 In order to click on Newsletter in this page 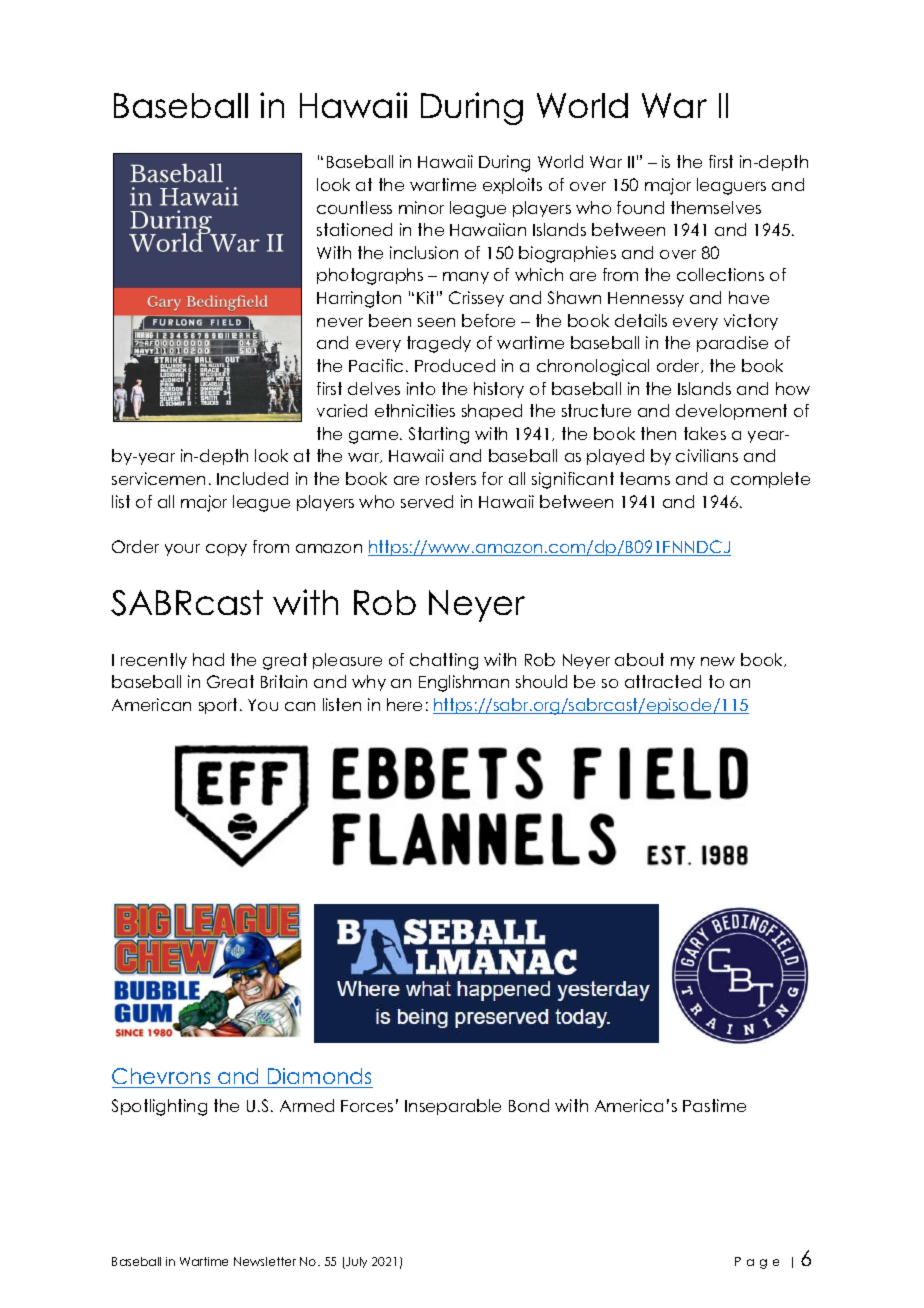, I will do `click(265, 1261)`.
